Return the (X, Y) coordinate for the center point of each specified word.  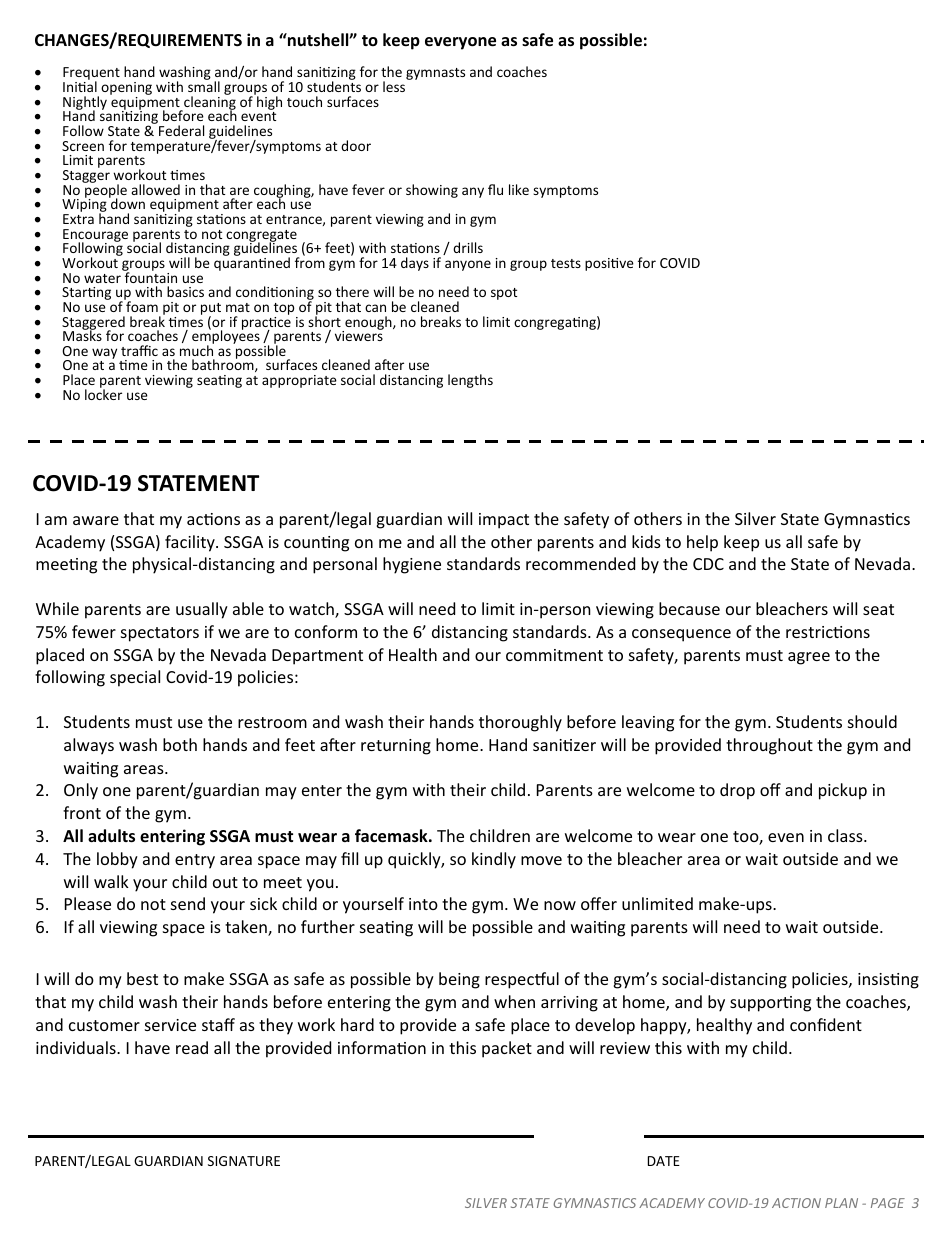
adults (111, 836)
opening (126, 90)
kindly (494, 860)
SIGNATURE (244, 1161)
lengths (470, 381)
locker (103, 393)
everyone (460, 43)
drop (737, 791)
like (519, 189)
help (702, 543)
